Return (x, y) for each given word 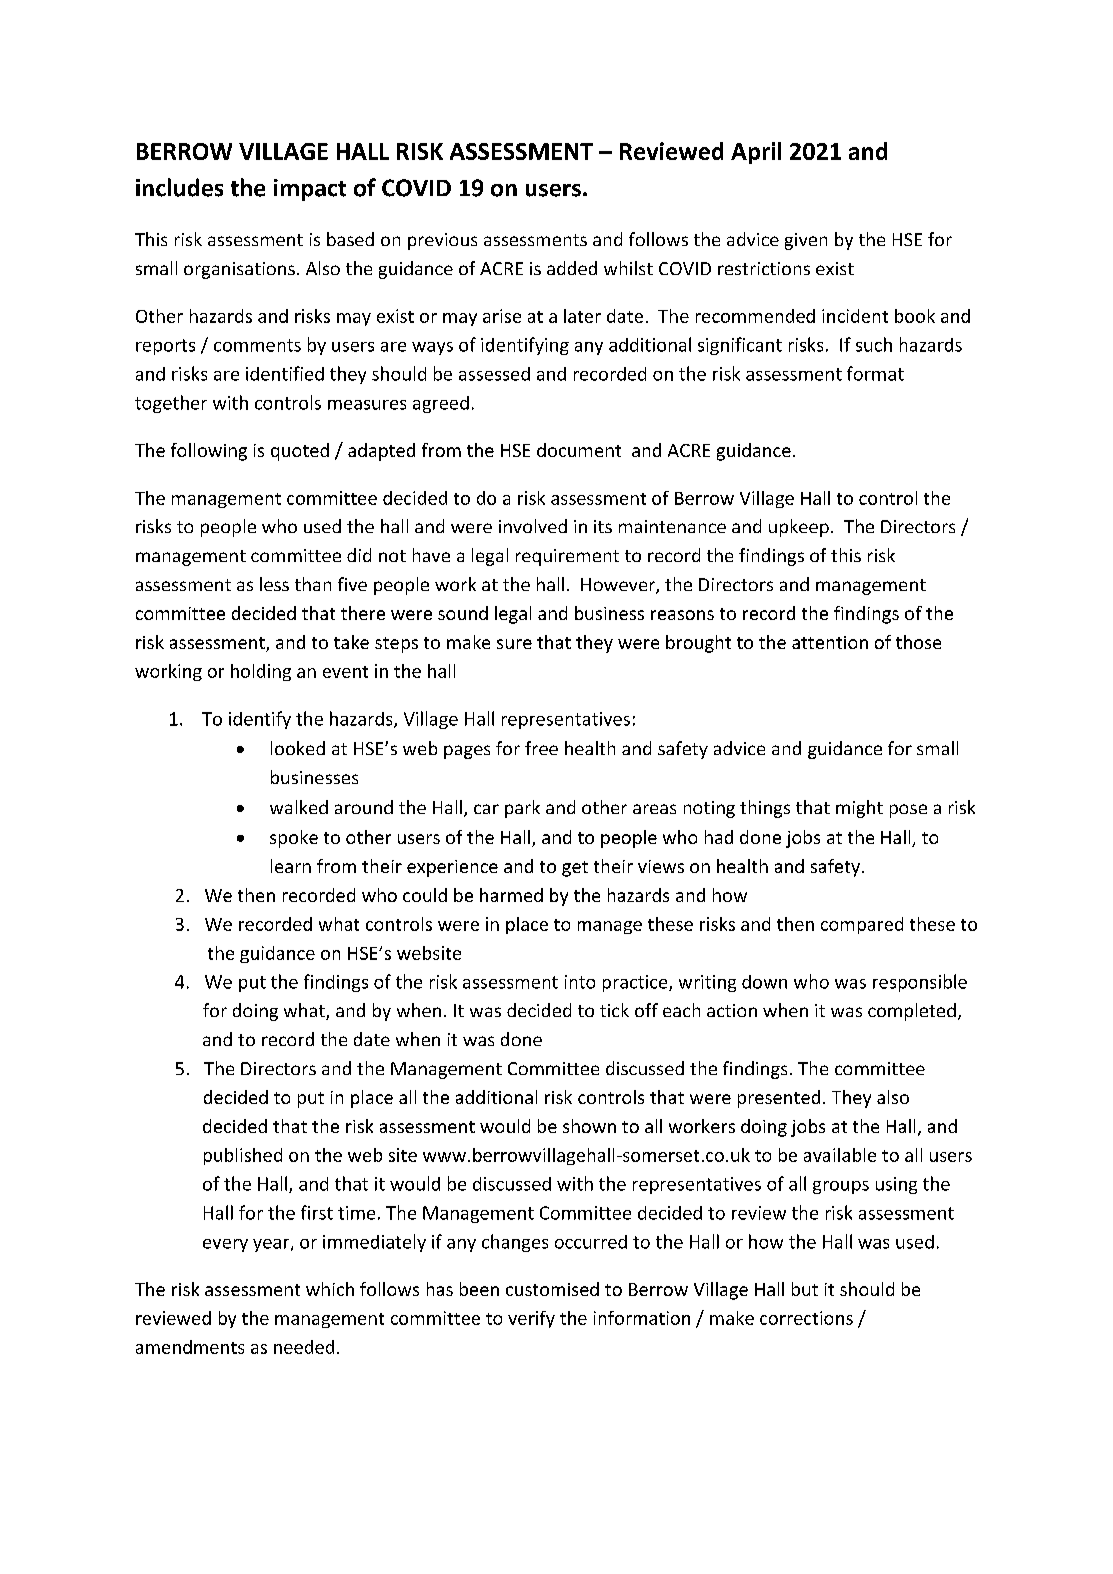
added (572, 268)
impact (310, 190)
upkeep (799, 528)
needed (304, 1347)
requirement (567, 557)
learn (291, 866)
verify (531, 1319)
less (274, 584)
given (806, 241)
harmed (511, 895)
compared (862, 925)
